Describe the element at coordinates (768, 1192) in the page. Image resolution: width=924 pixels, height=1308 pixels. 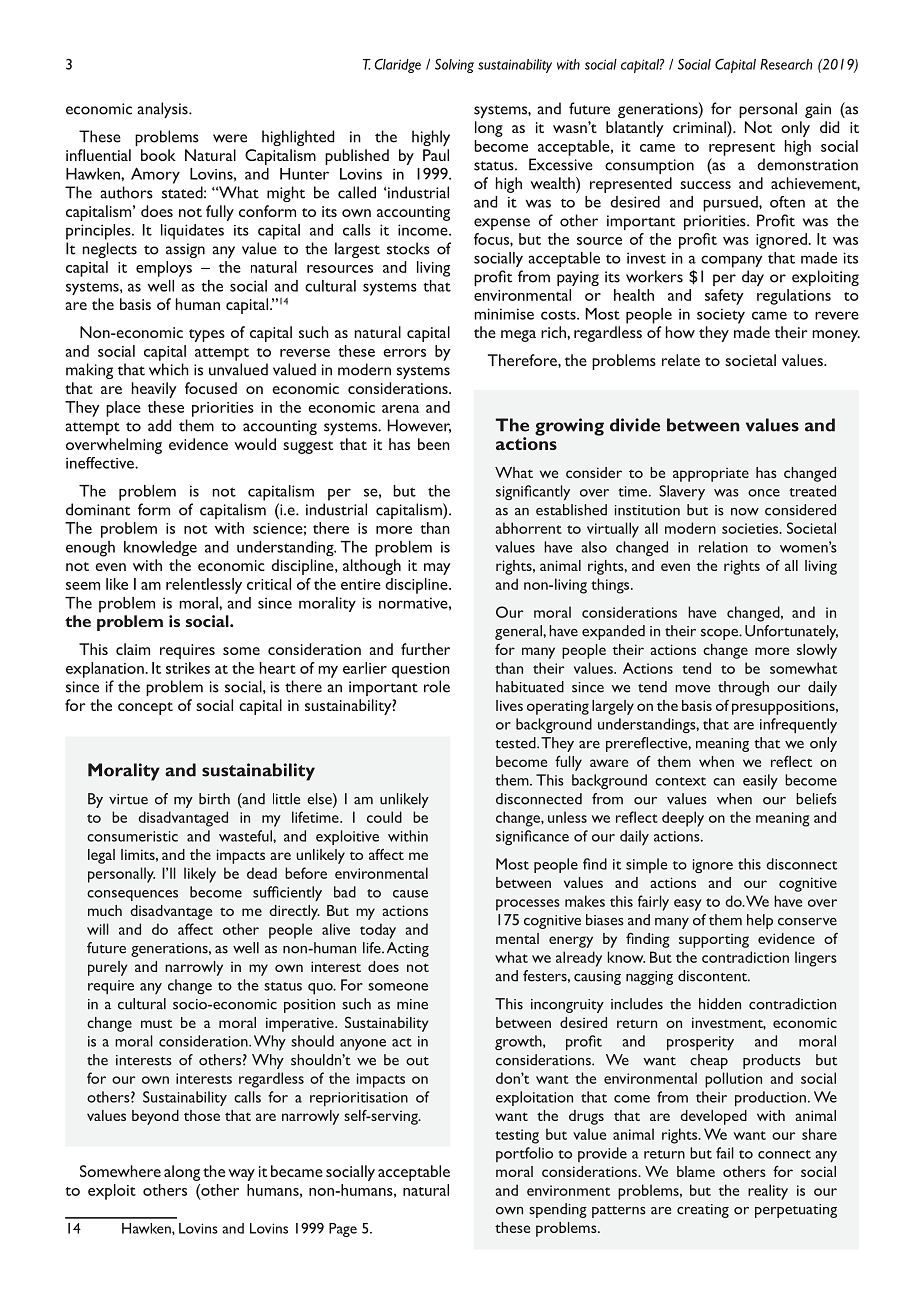
I see `reality` at that location.
